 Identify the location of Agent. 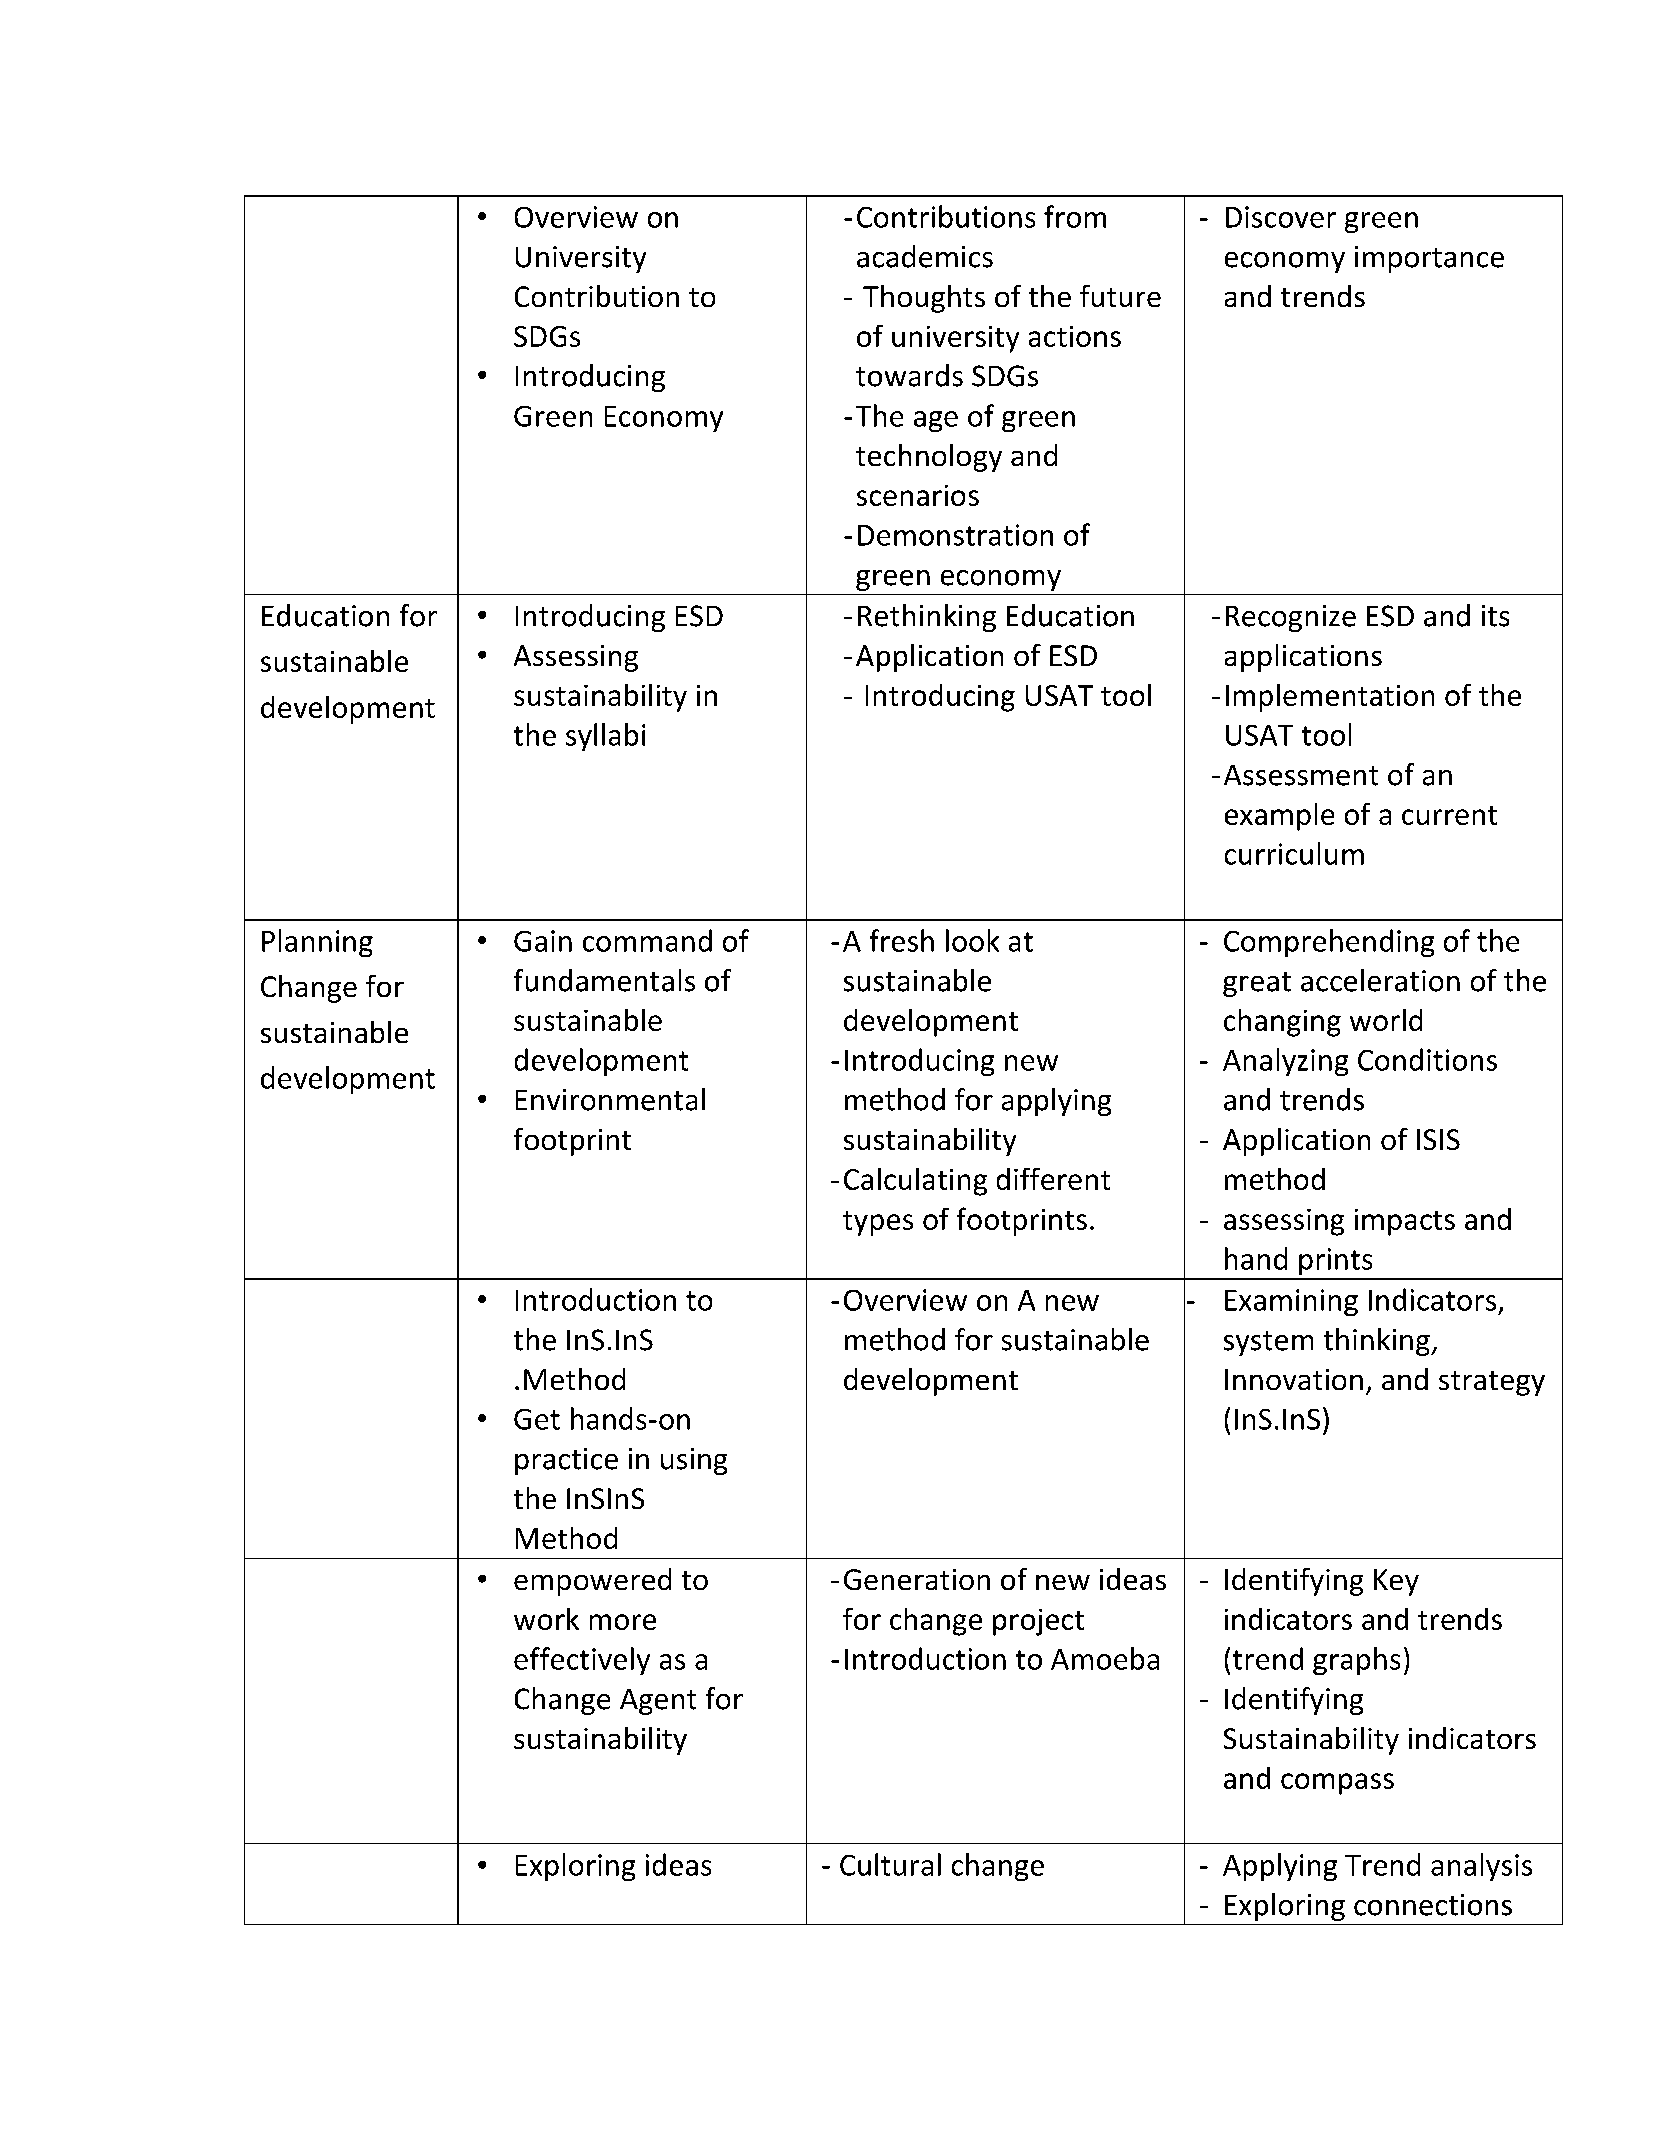
(658, 1702).
